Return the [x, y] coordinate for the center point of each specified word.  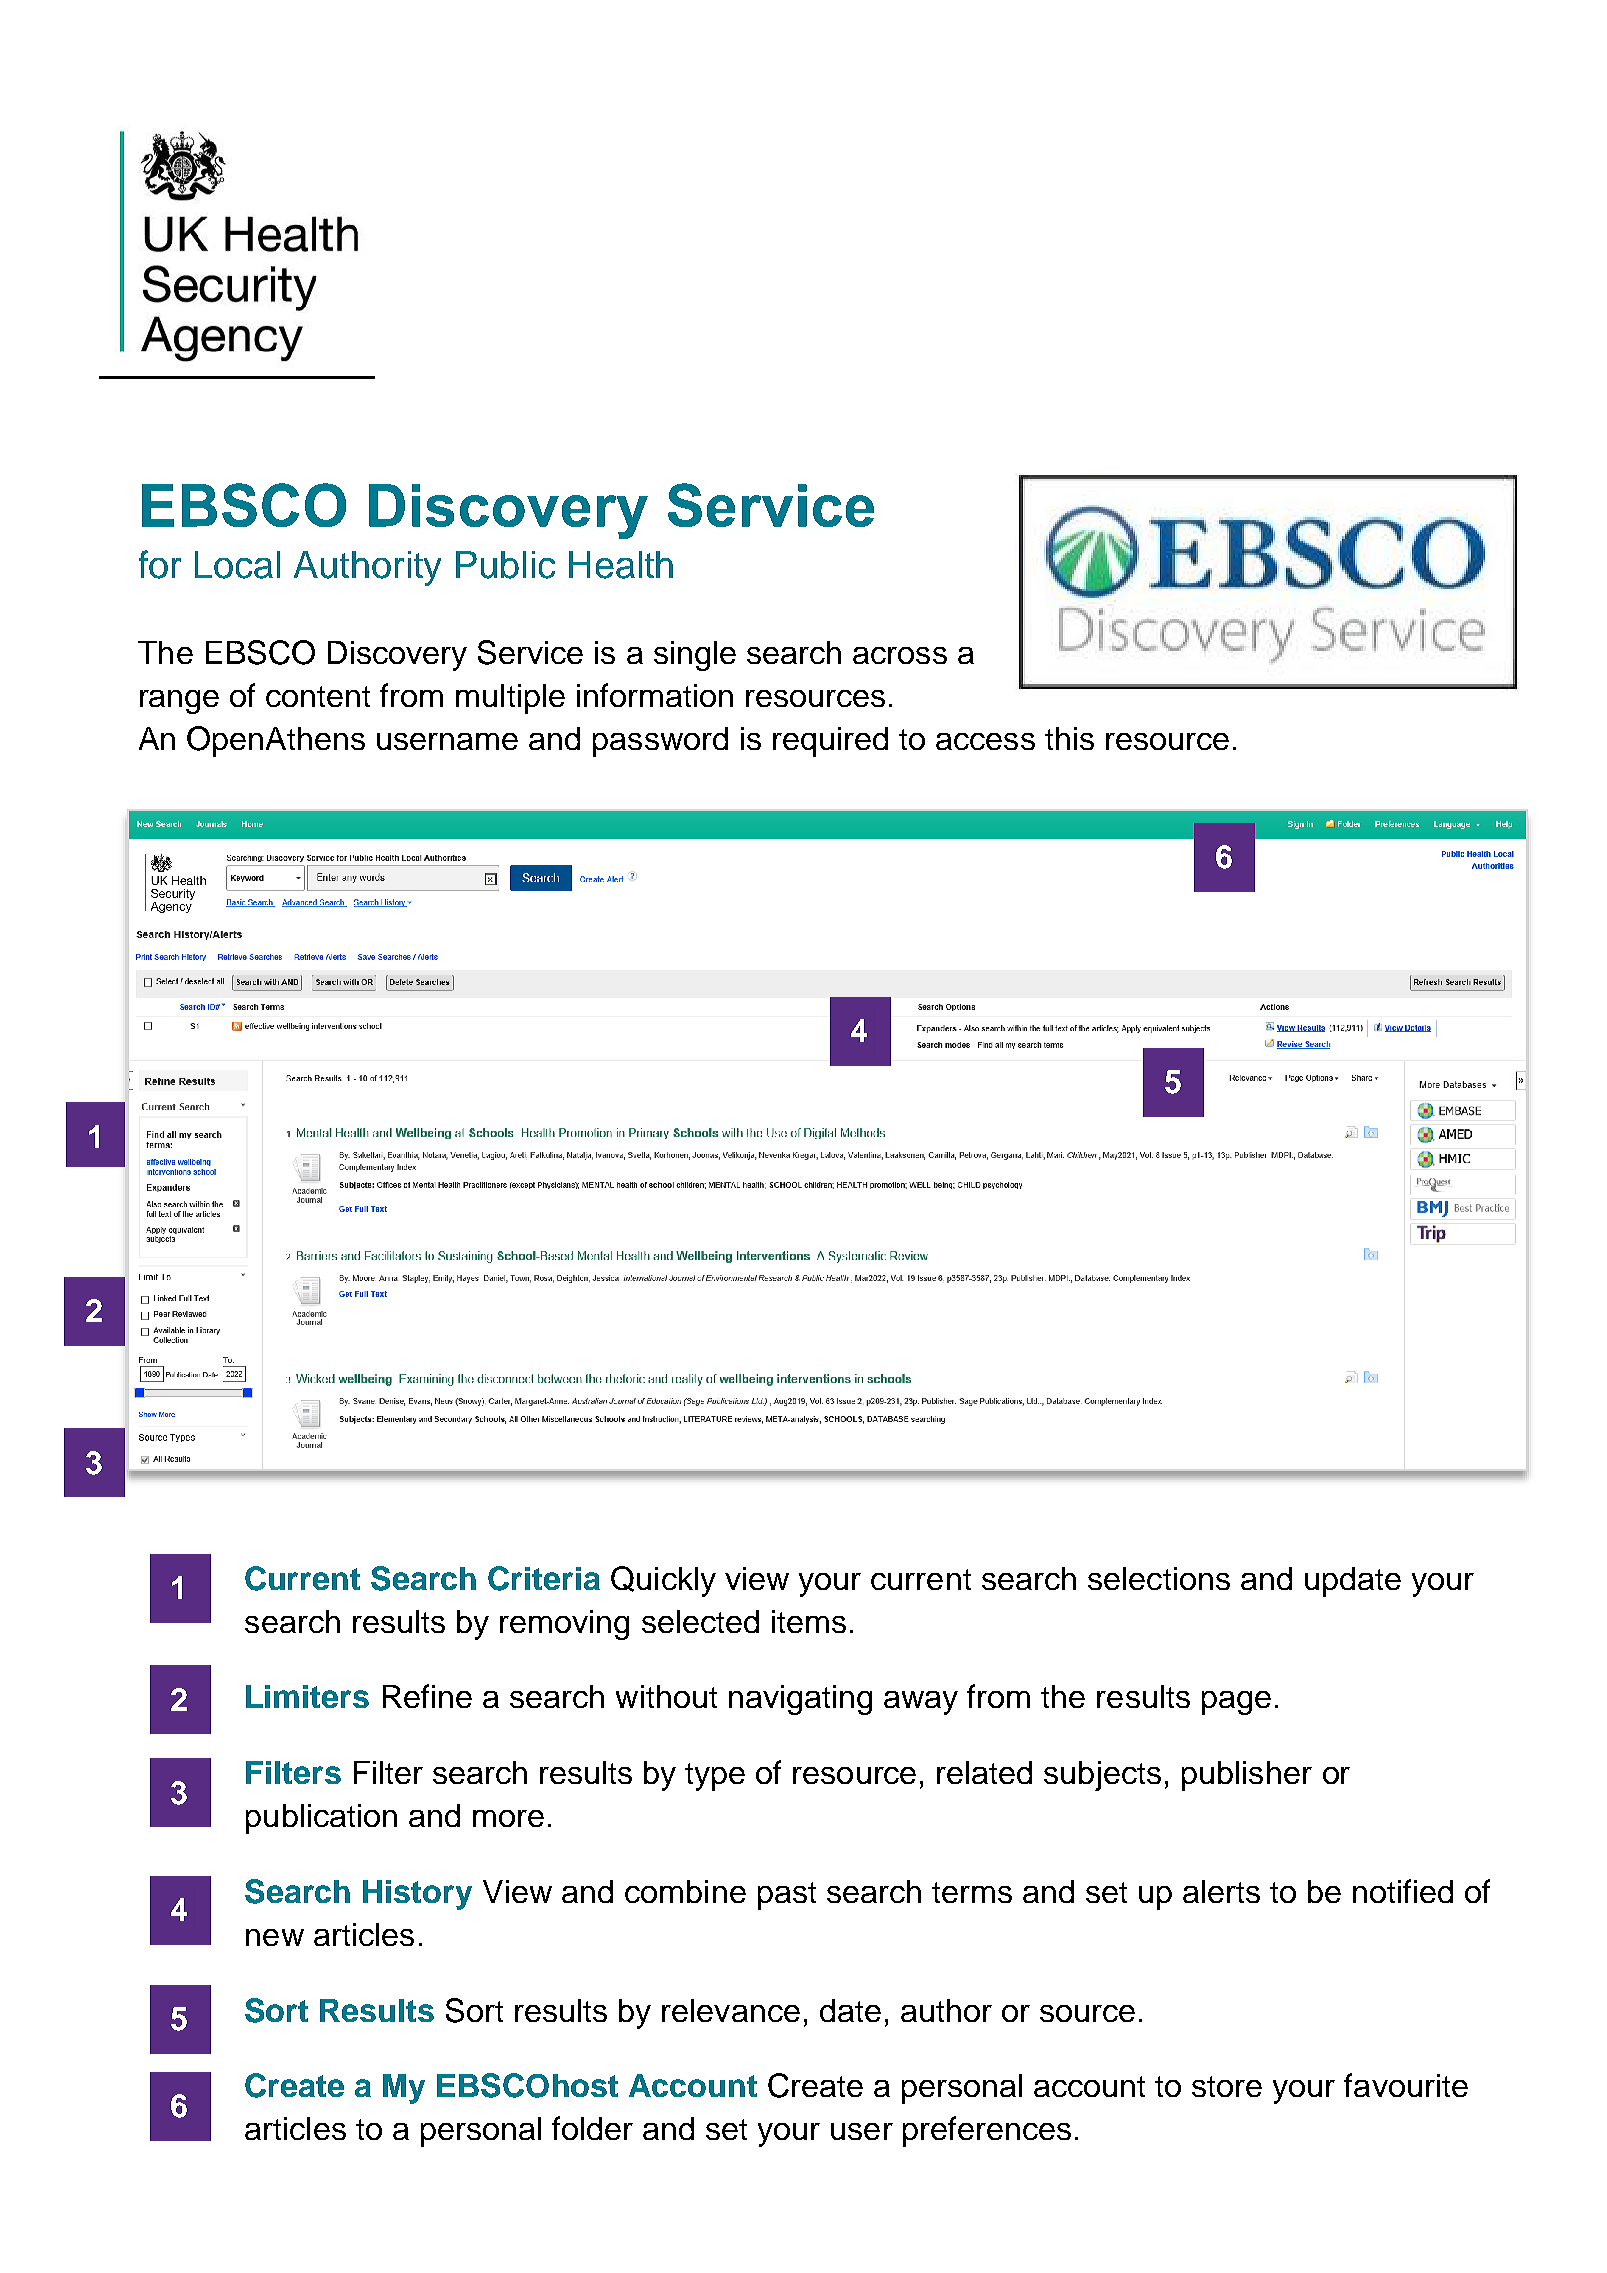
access [985, 741]
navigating [800, 1700]
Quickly [663, 1581]
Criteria [544, 1578]
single [695, 656]
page [1236, 1703]
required [830, 742]
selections [1159, 1578]
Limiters [307, 1696]
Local [237, 565]
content [318, 696]
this [1069, 738]
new [275, 1937]
